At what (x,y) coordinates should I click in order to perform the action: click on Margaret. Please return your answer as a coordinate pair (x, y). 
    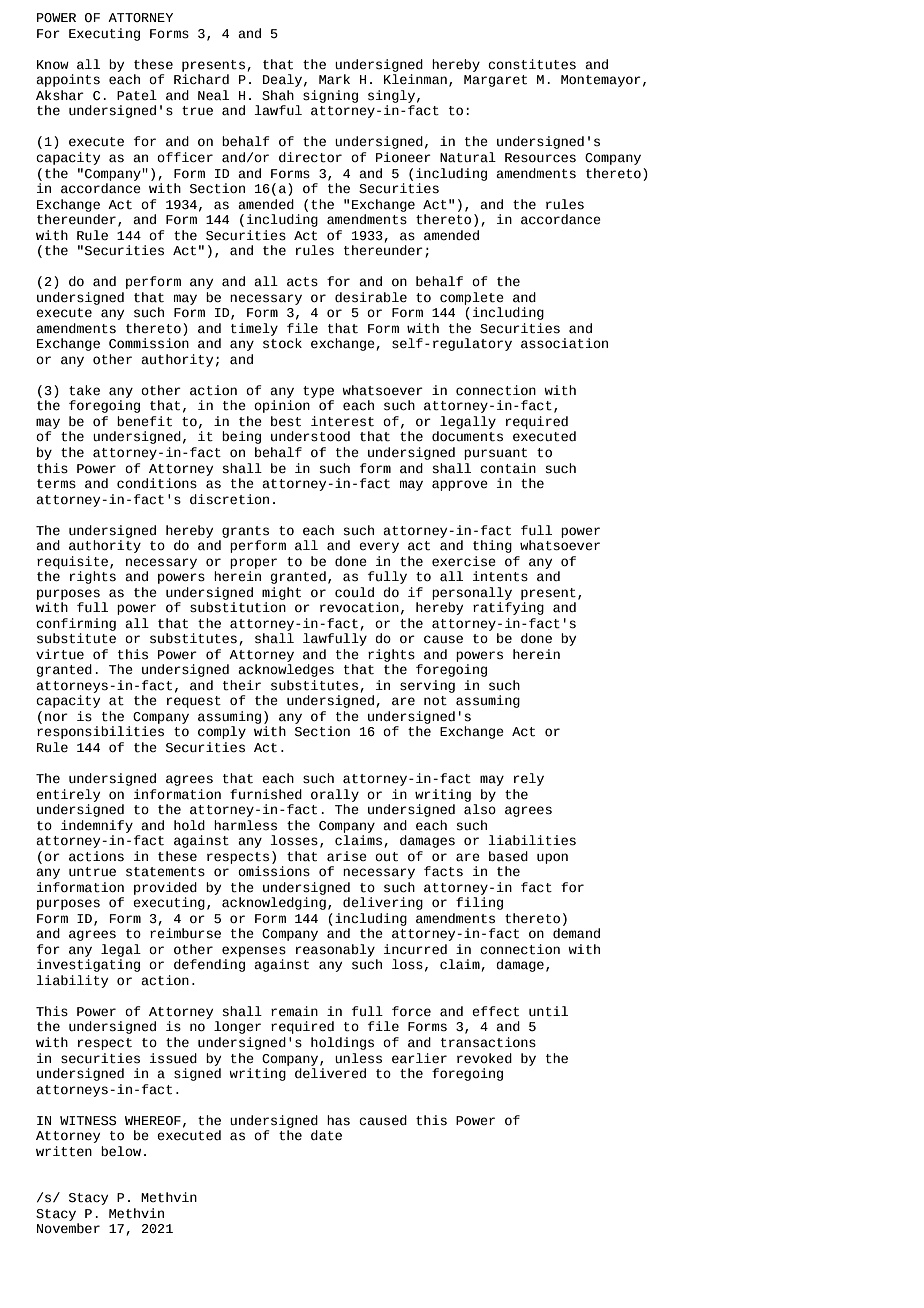
    Looking at the image, I should click on (495, 81).
